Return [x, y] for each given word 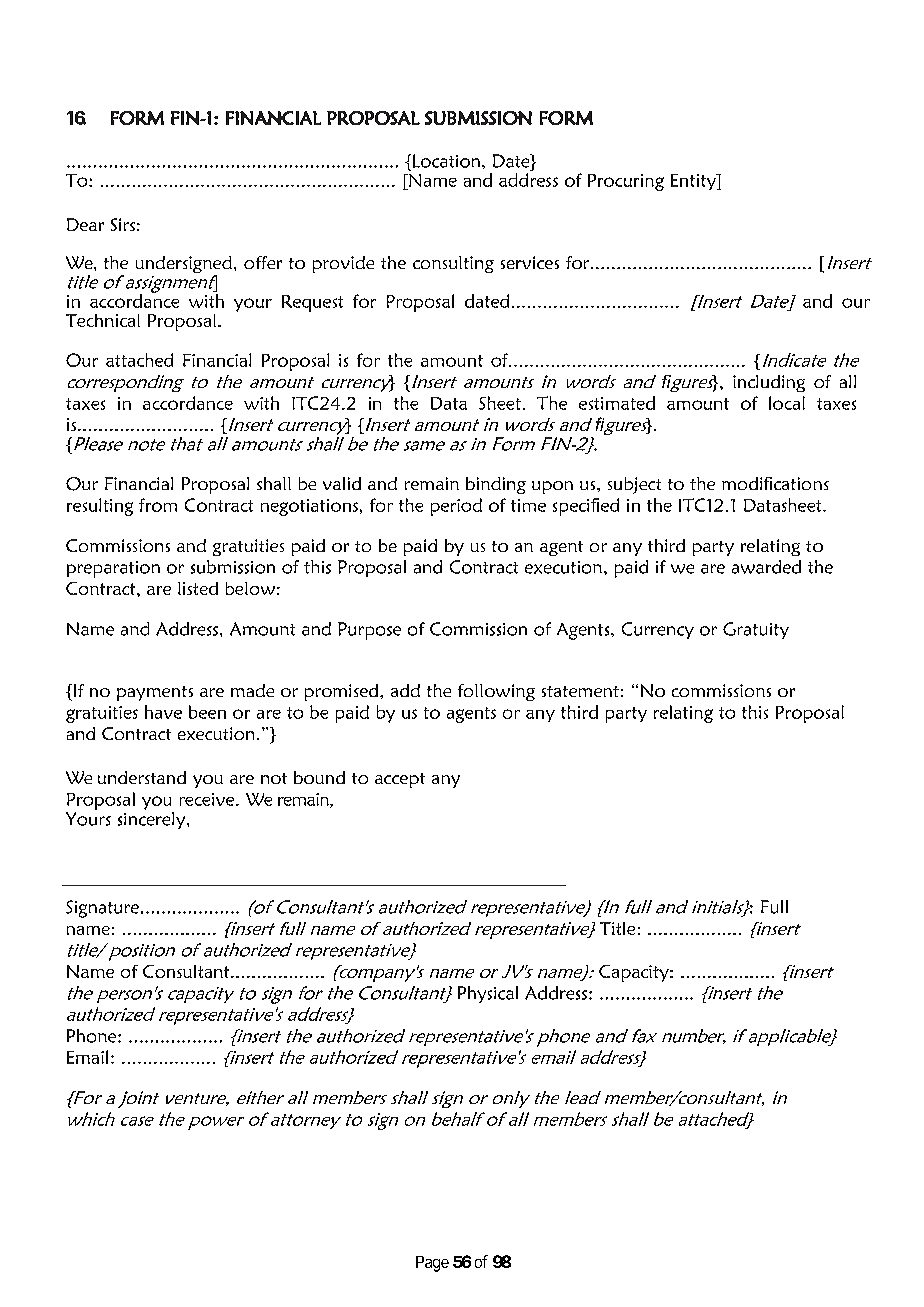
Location [446, 161]
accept [400, 780]
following [496, 692]
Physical [488, 994]
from [158, 505]
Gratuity [756, 630]
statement [580, 691]
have [163, 712]
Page [432, 1264]
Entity [694, 182]
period [456, 507]
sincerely [153, 820]
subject [634, 485]
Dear [85, 224]
